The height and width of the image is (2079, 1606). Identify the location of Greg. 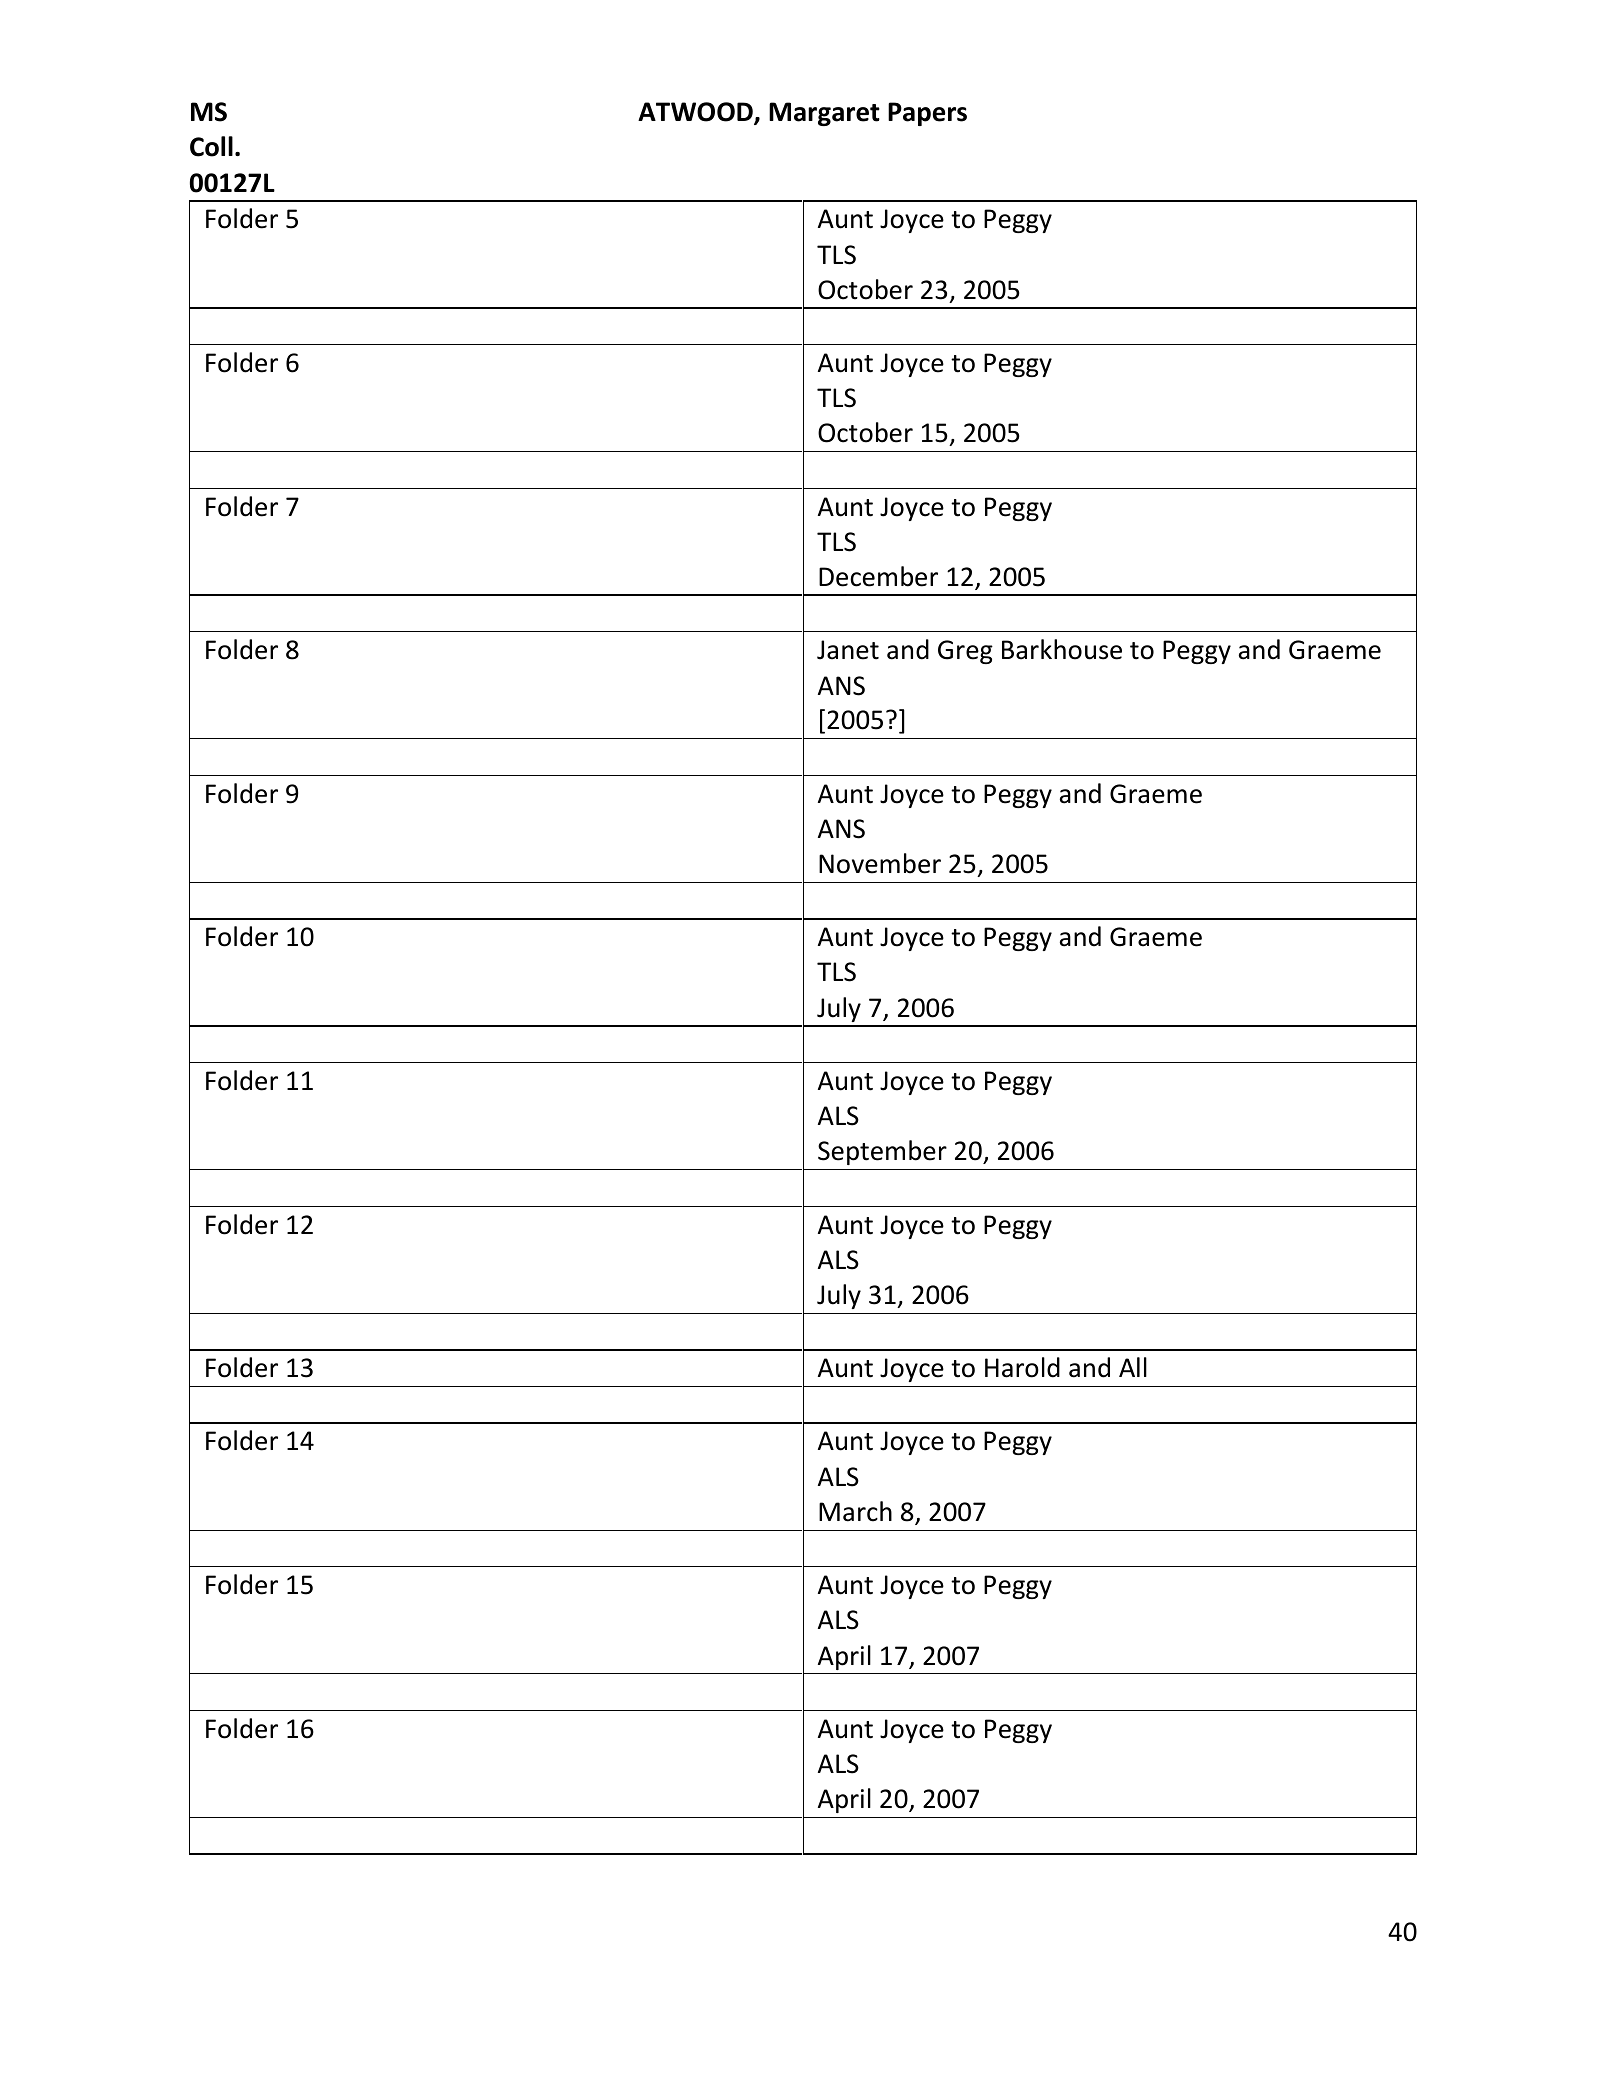
(965, 652).
